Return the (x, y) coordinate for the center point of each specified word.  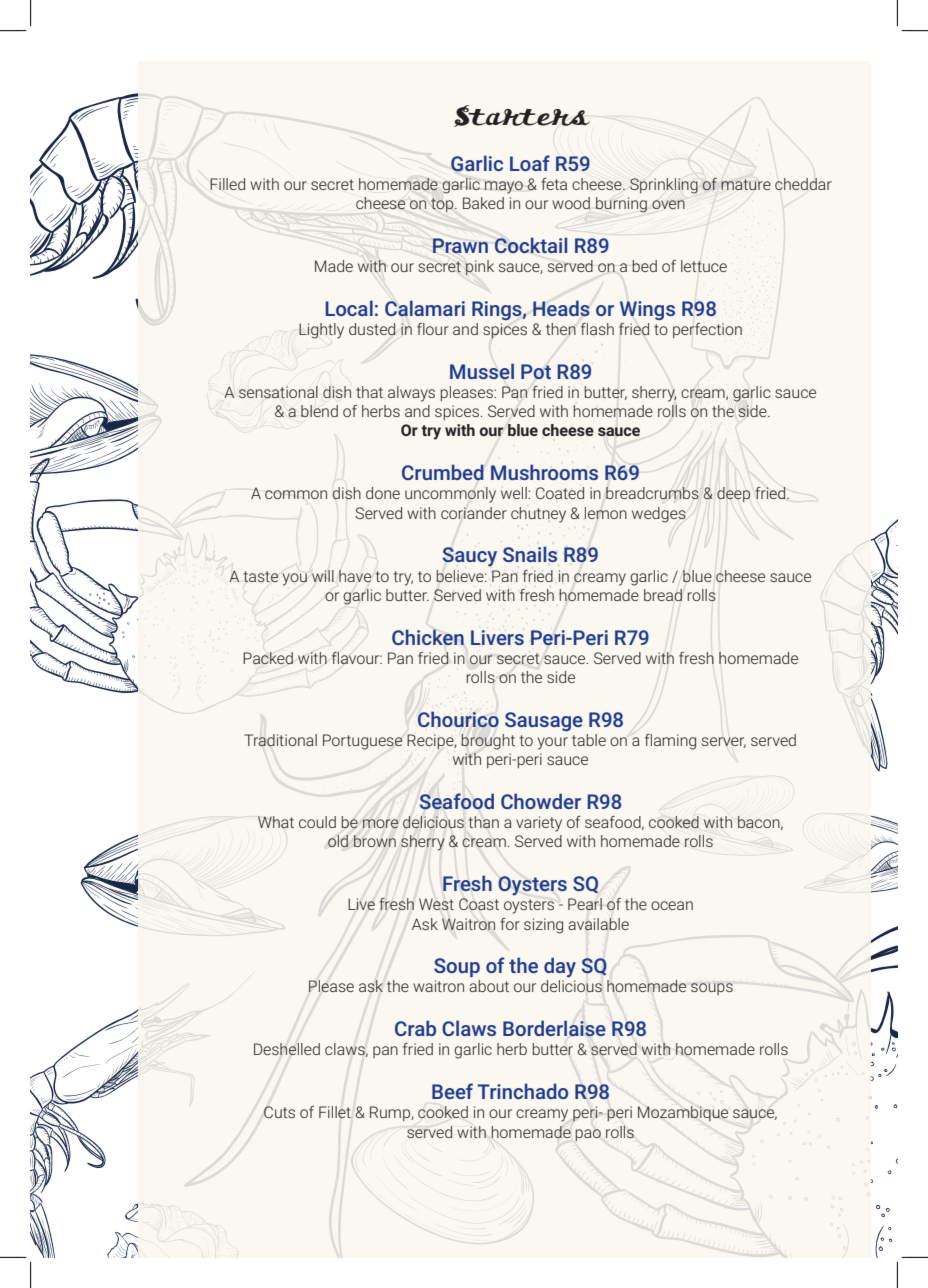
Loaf (530, 163)
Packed (268, 658)
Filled (227, 184)
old (338, 841)
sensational (278, 392)
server (724, 742)
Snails (530, 554)
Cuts (279, 1112)
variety (539, 824)
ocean (672, 905)
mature (746, 184)
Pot (536, 371)
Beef (452, 1091)
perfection (707, 330)
